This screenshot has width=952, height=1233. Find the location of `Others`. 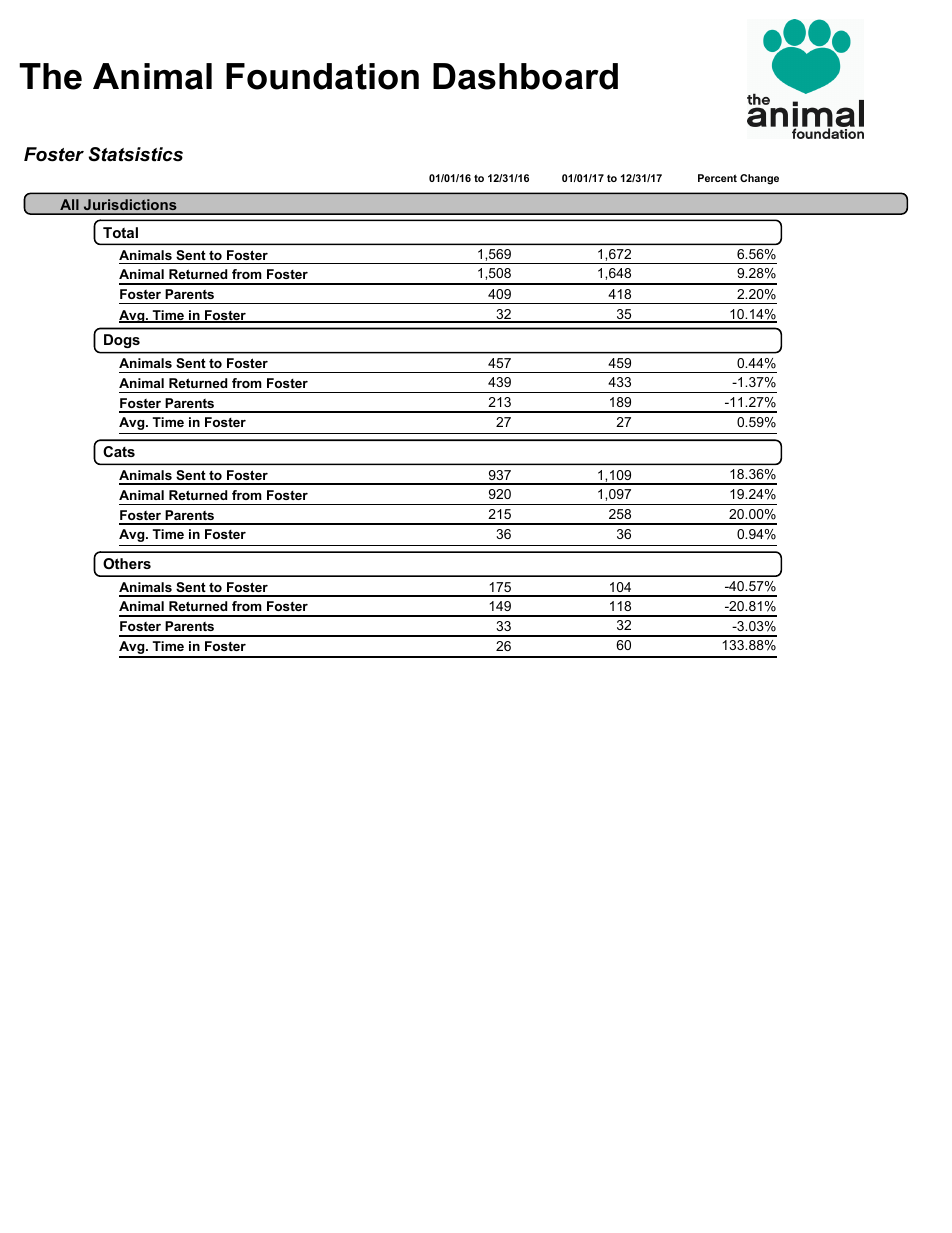

Others is located at coordinates (127, 563).
